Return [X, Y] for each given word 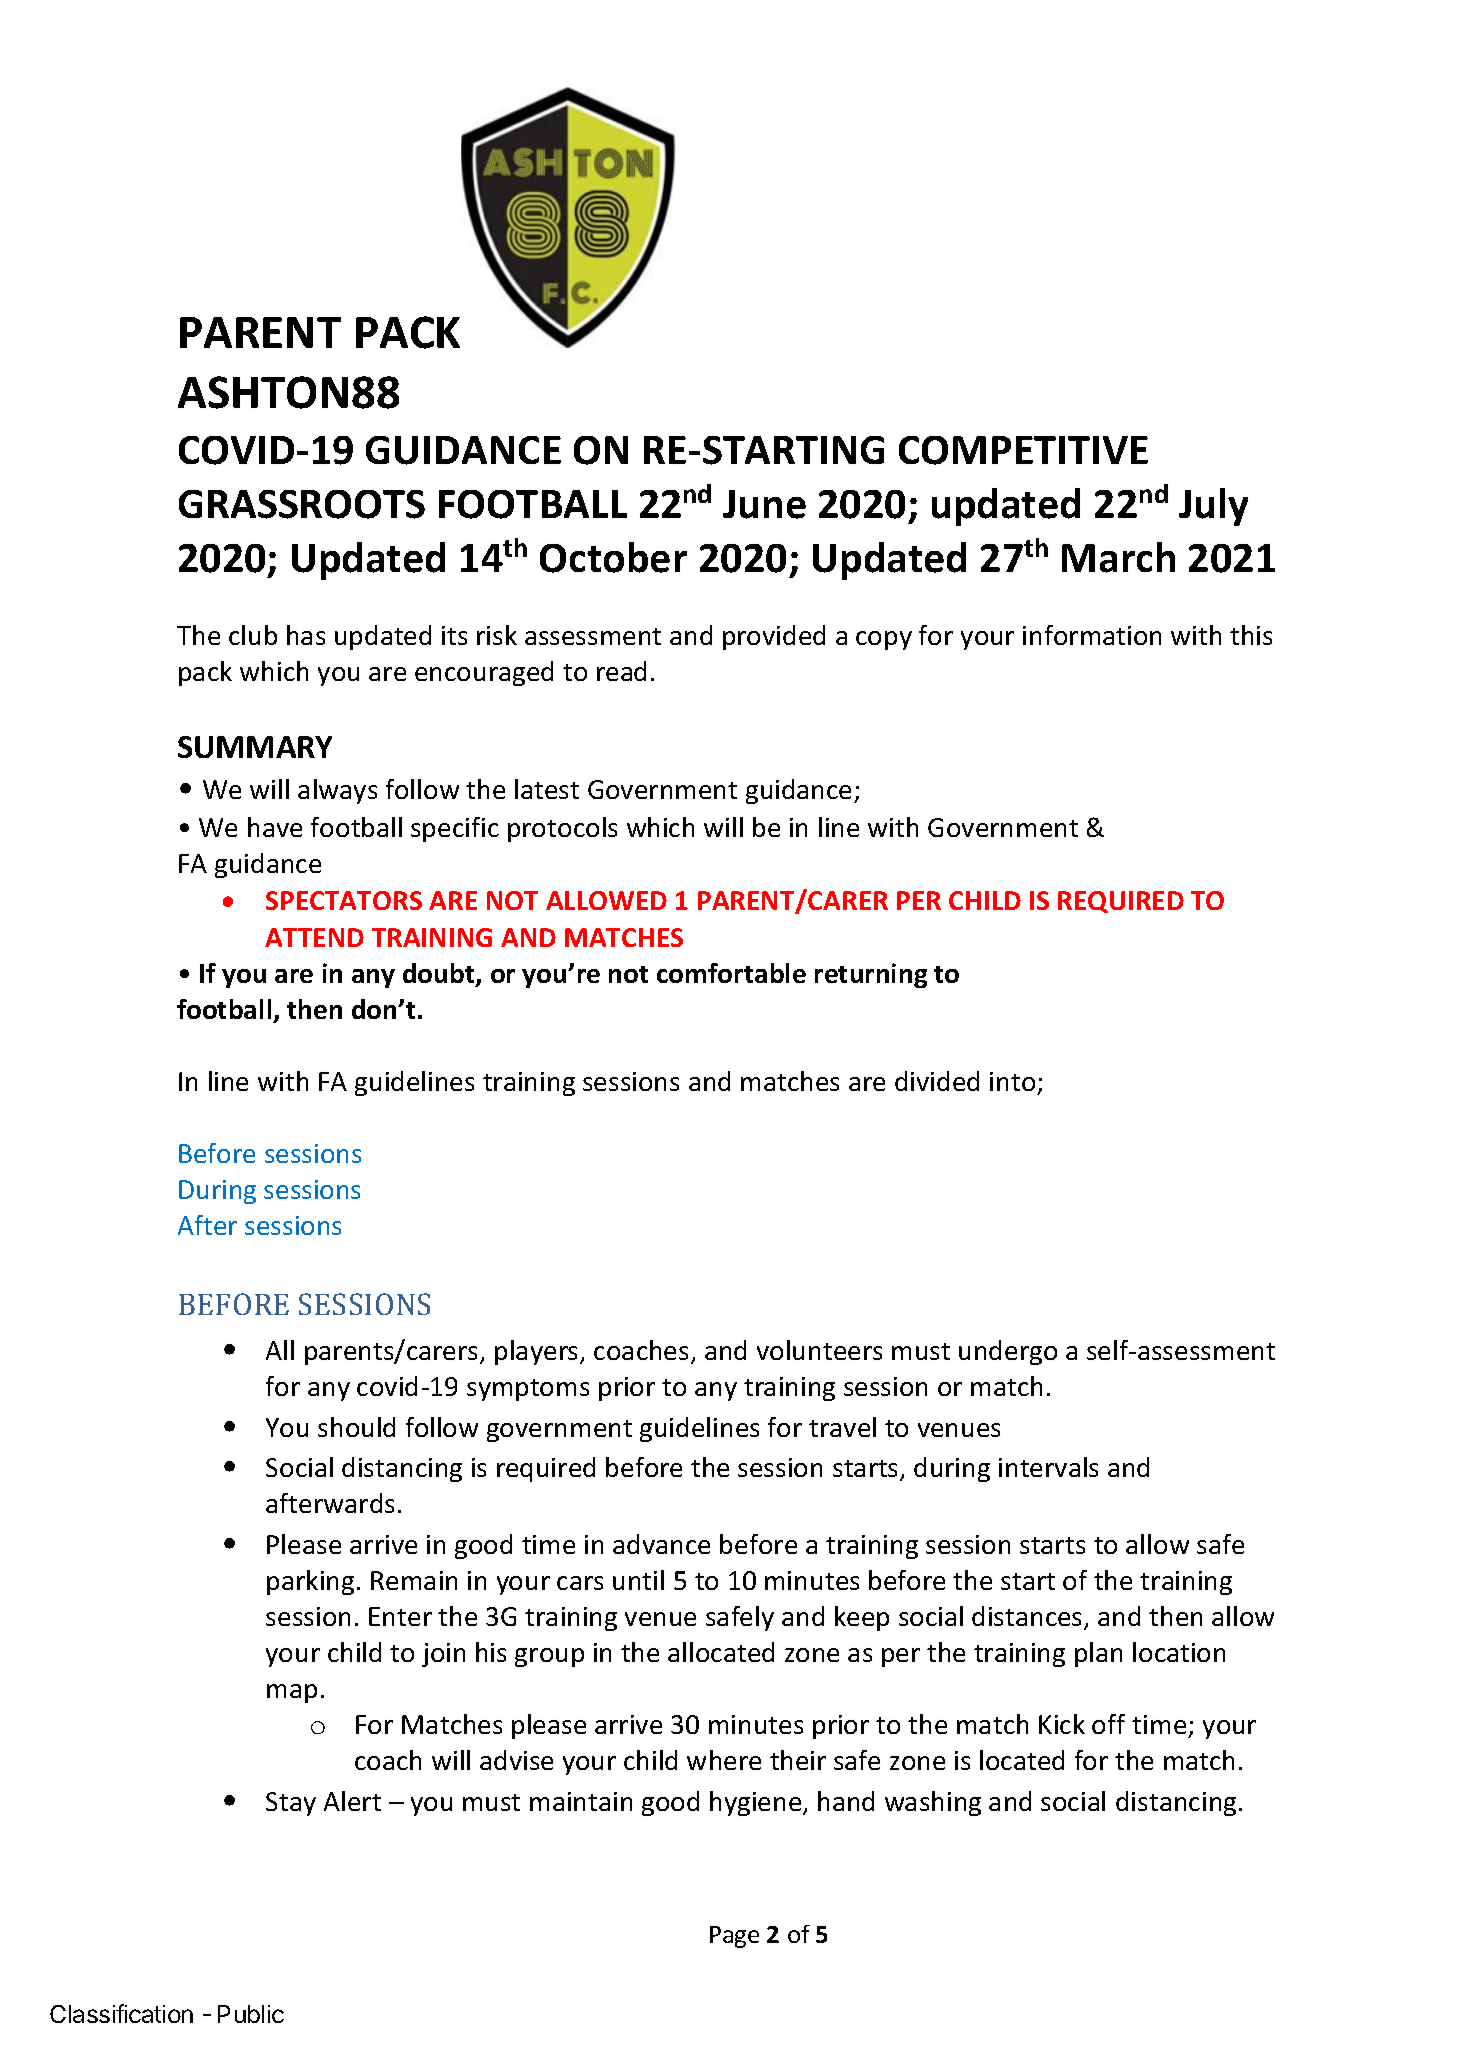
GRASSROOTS [302, 504]
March [1118, 557]
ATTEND [314, 937]
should [356, 1427]
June [764, 504]
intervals [1048, 1467]
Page [734, 1937]
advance [661, 1544]
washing [933, 1803]
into [1012, 1081]
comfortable [731, 973]
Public [251, 2014]
